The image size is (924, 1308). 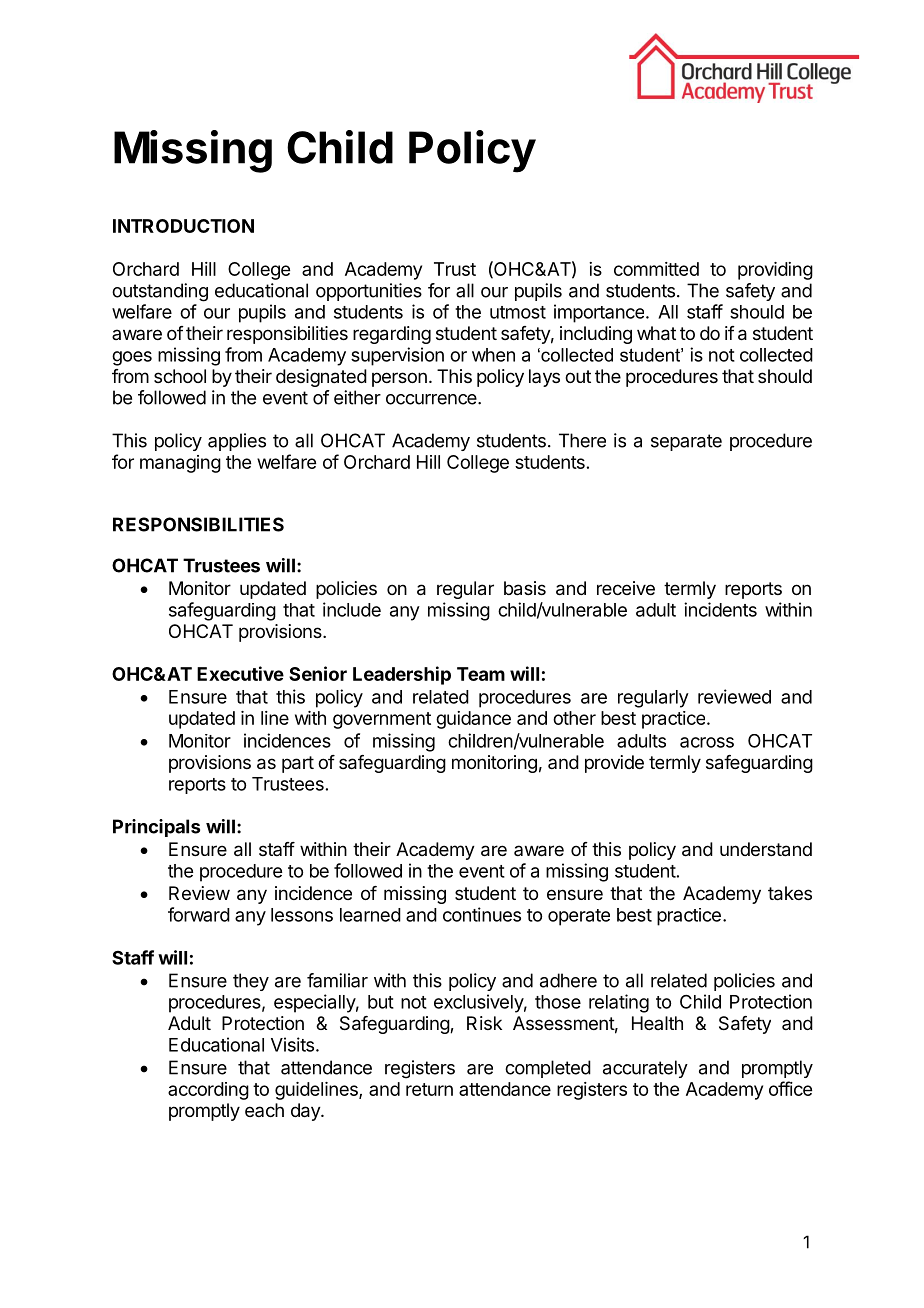 What do you see at coordinates (183, 226) in the screenshot?
I see `INTRODUCTION` at bounding box center [183, 226].
